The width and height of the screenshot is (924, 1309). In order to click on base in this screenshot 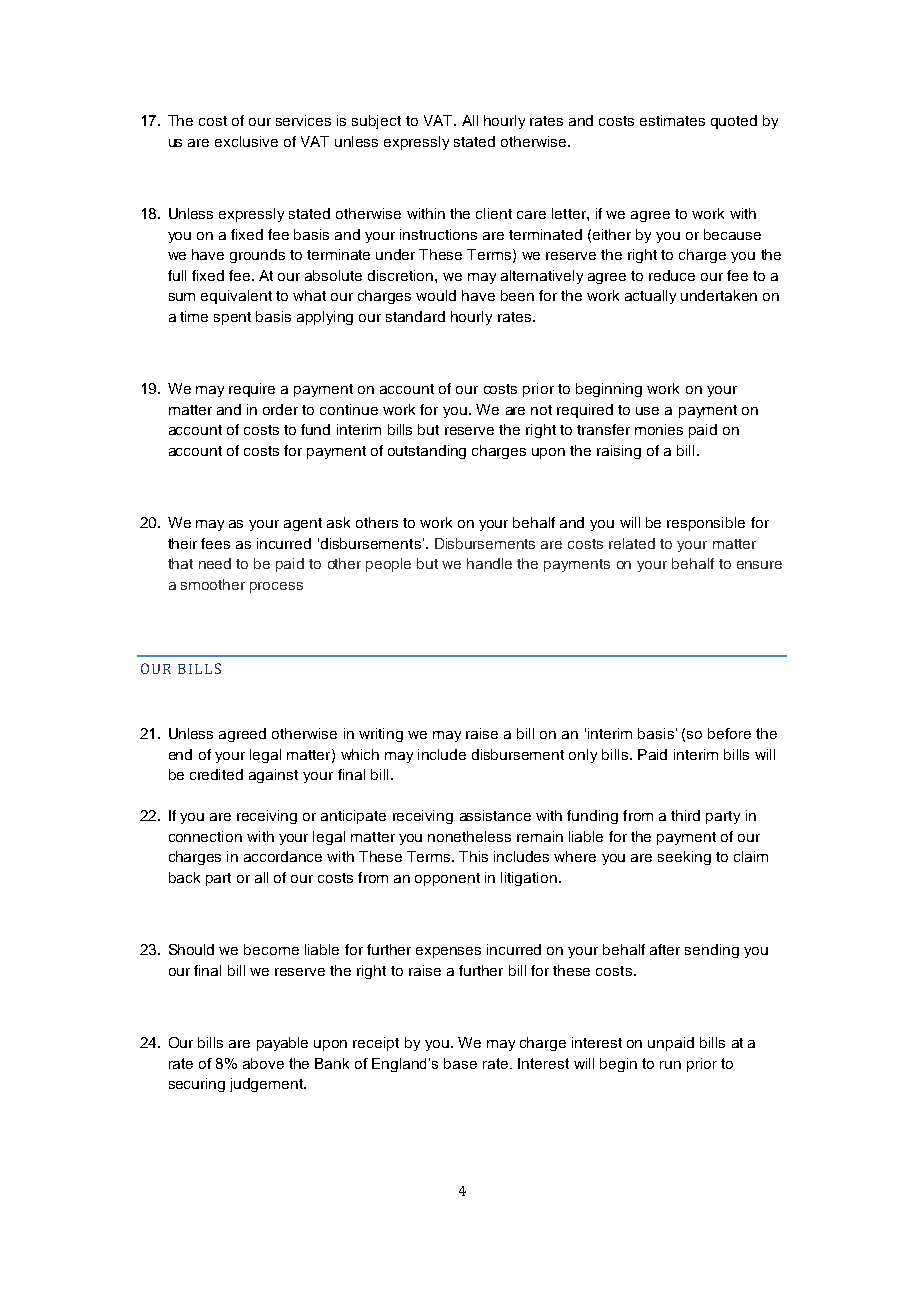, I will do `click(460, 1063)`.
